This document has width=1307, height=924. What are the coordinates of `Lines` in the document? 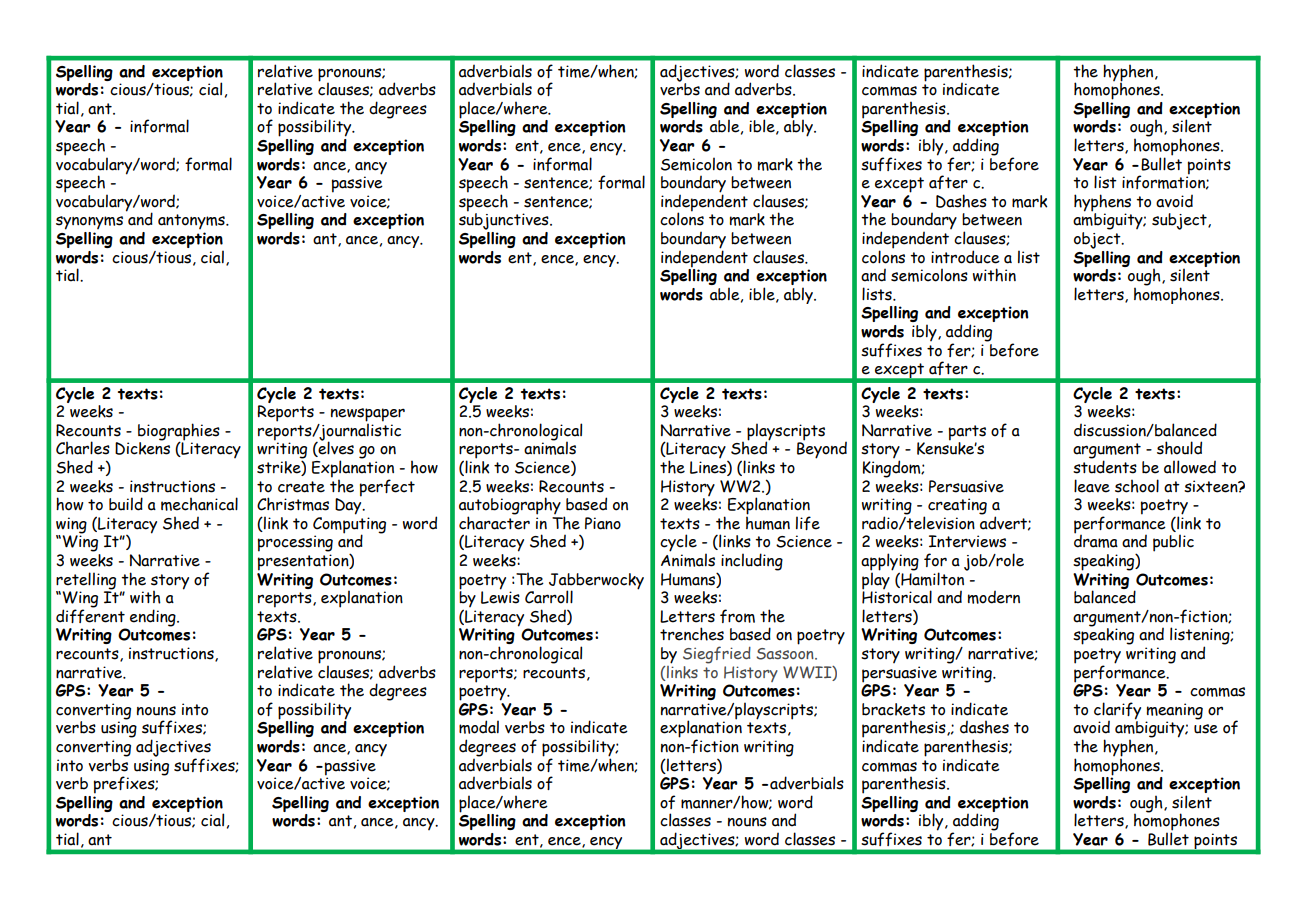 It's located at (709, 468).
